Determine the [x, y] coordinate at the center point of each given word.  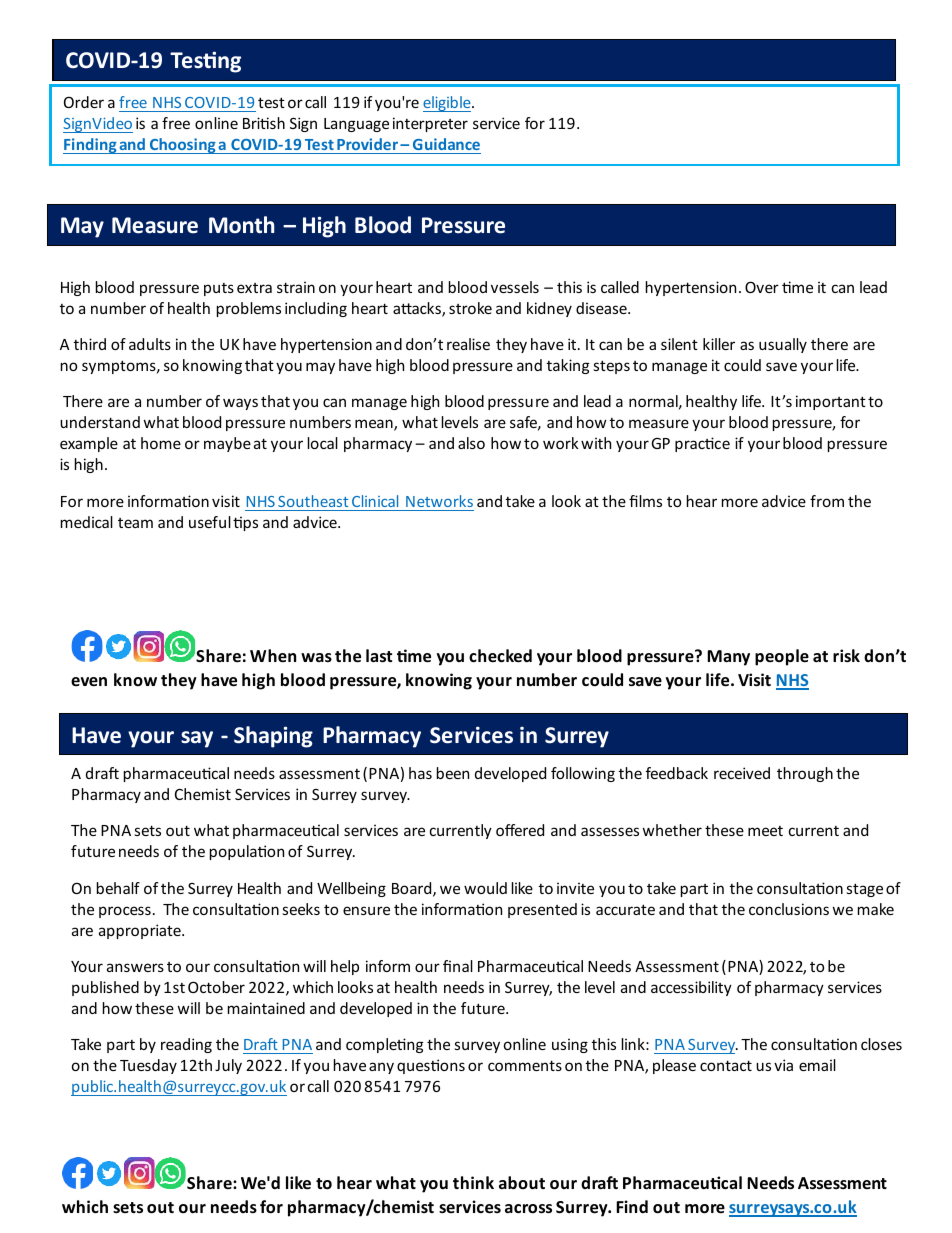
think [473, 1182]
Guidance [446, 144]
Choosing [183, 146]
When [273, 656]
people [782, 657]
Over [762, 287]
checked [500, 656]
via [783, 1065]
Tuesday [148, 1066]
